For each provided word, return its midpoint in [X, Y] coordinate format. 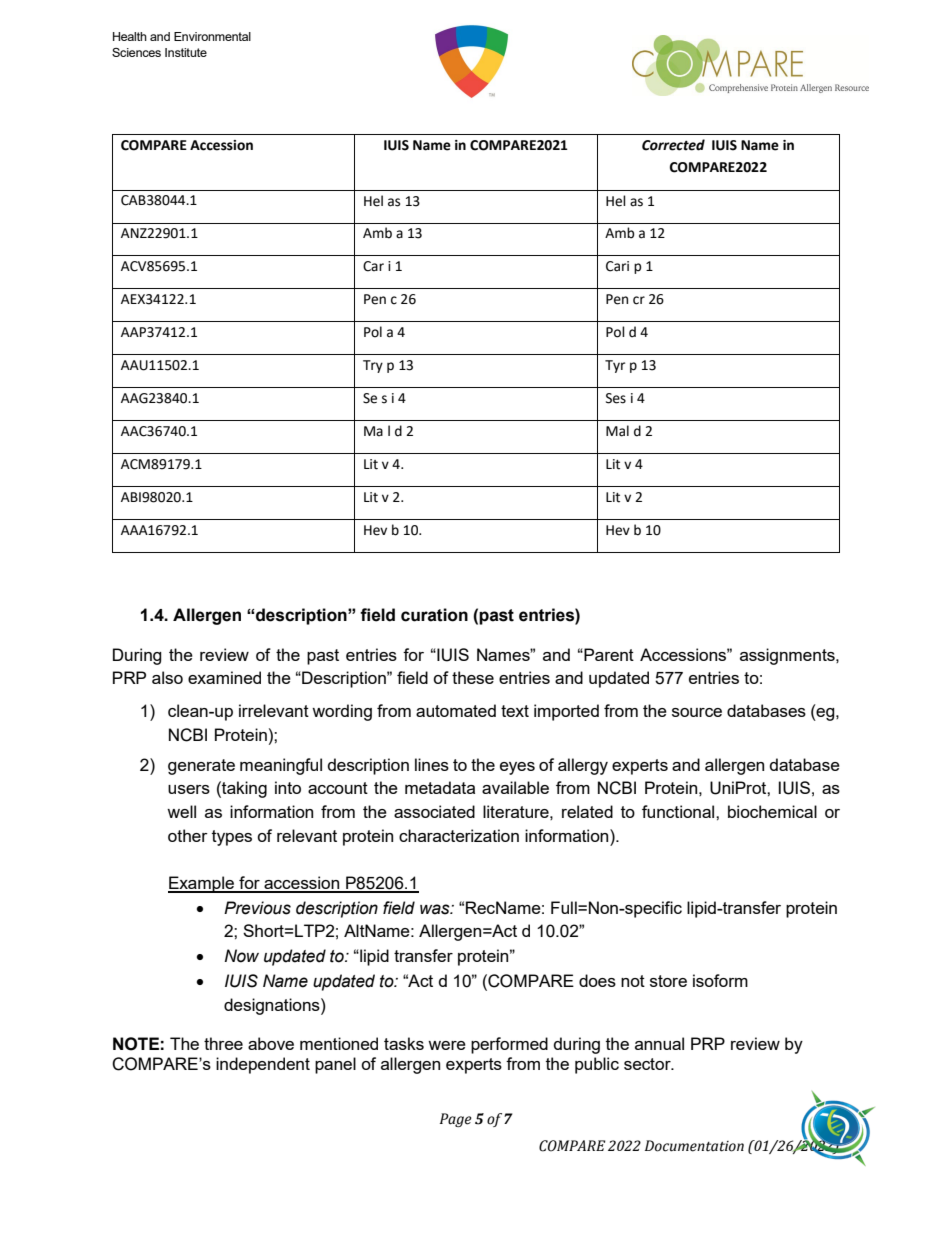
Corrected [673, 145]
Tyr [615, 366]
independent [263, 1065]
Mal [617, 431]
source [697, 712]
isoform [720, 980]
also [167, 677]
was [436, 909]
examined [224, 677]
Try [373, 366]
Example [202, 884]
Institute [186, 52]
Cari [617, 266]
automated [456, 710]
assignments [788, 656]
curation [434, 615]
